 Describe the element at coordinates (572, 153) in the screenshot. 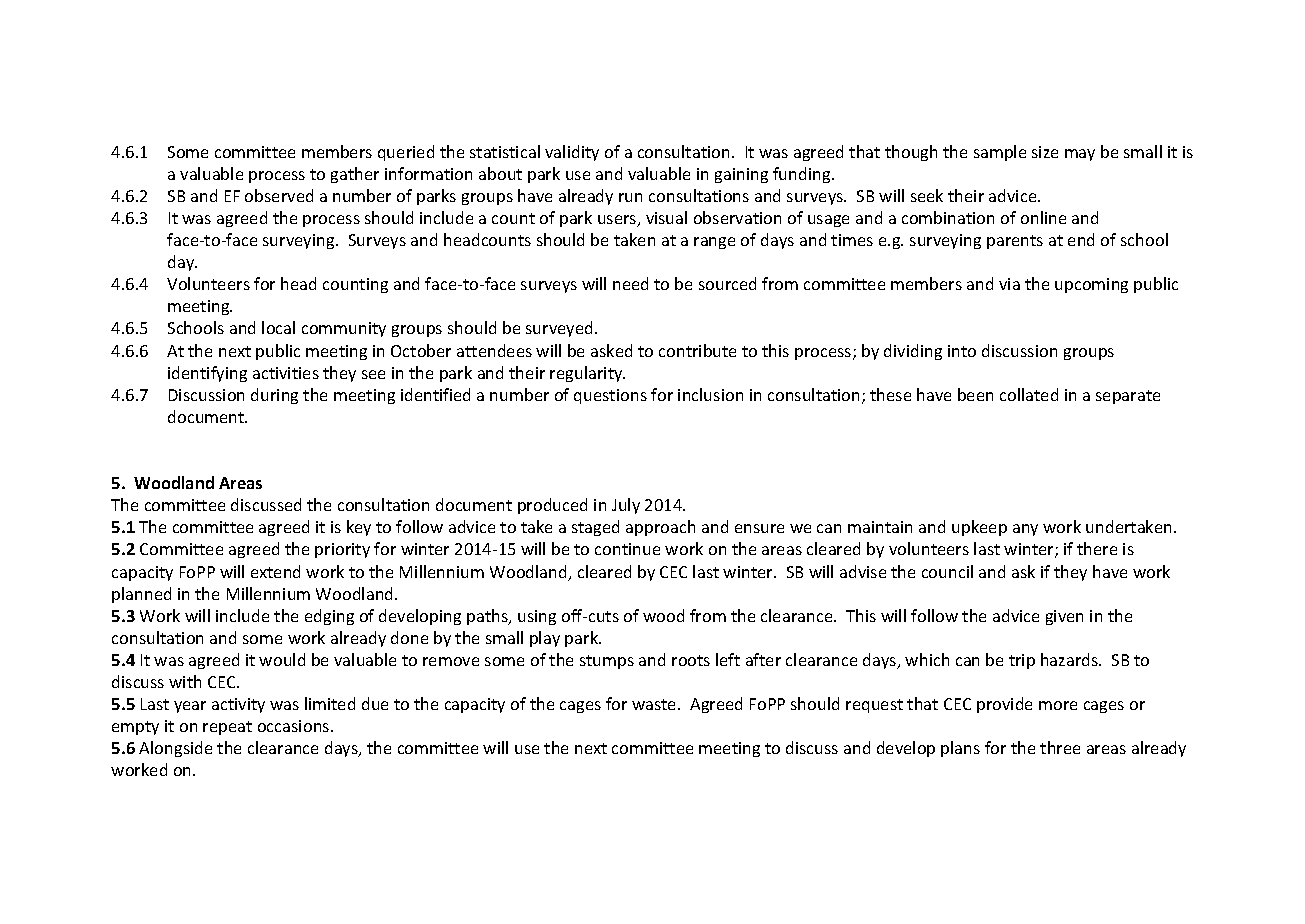

I see `validity` at that location.
